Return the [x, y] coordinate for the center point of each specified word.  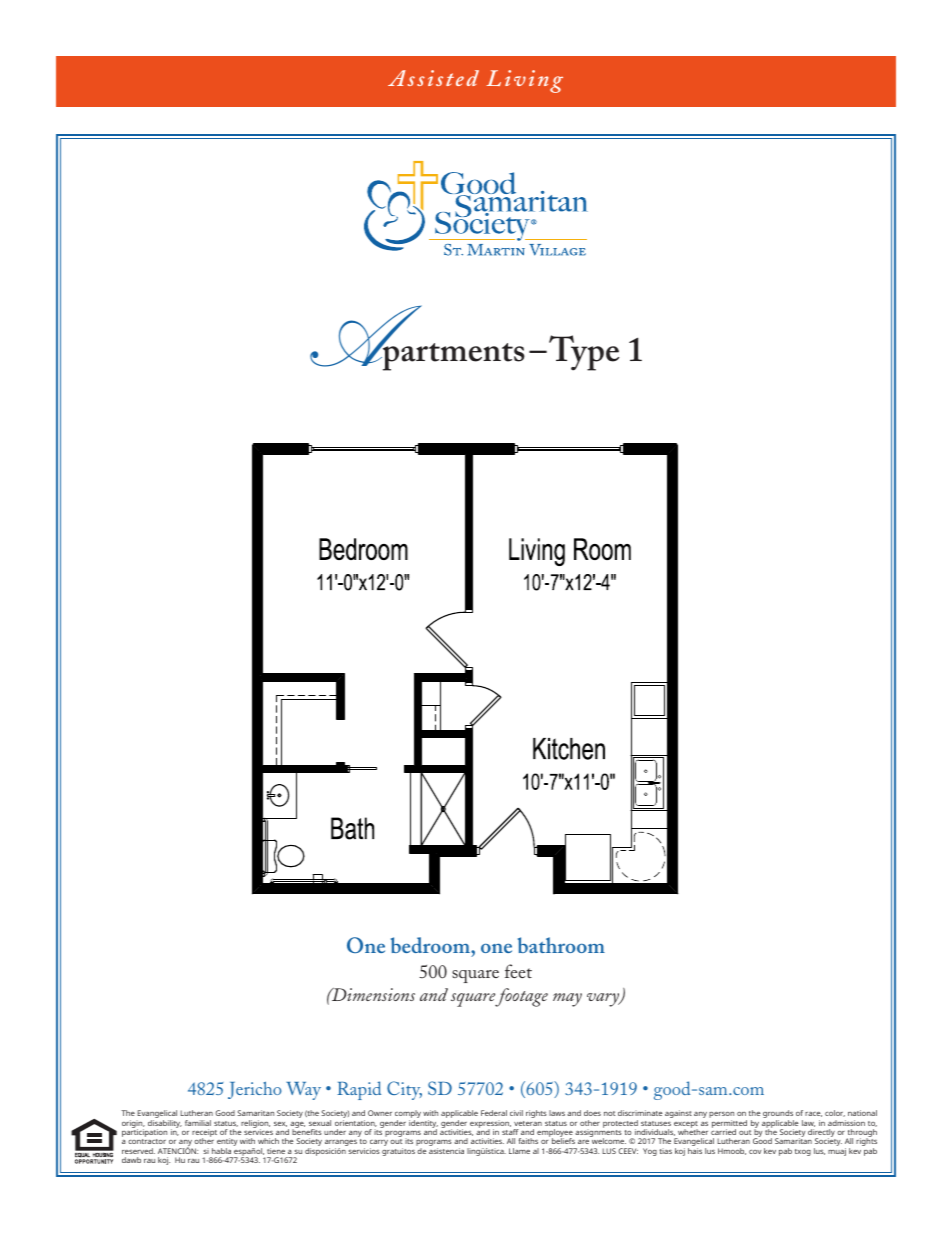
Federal [494, 1113]
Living [524, 81]
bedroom [431, 945]
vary [604, 1000]
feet [518, 971]
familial [198, 1123]
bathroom [561, 945]
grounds [778, 1115]
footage [521, 997]
